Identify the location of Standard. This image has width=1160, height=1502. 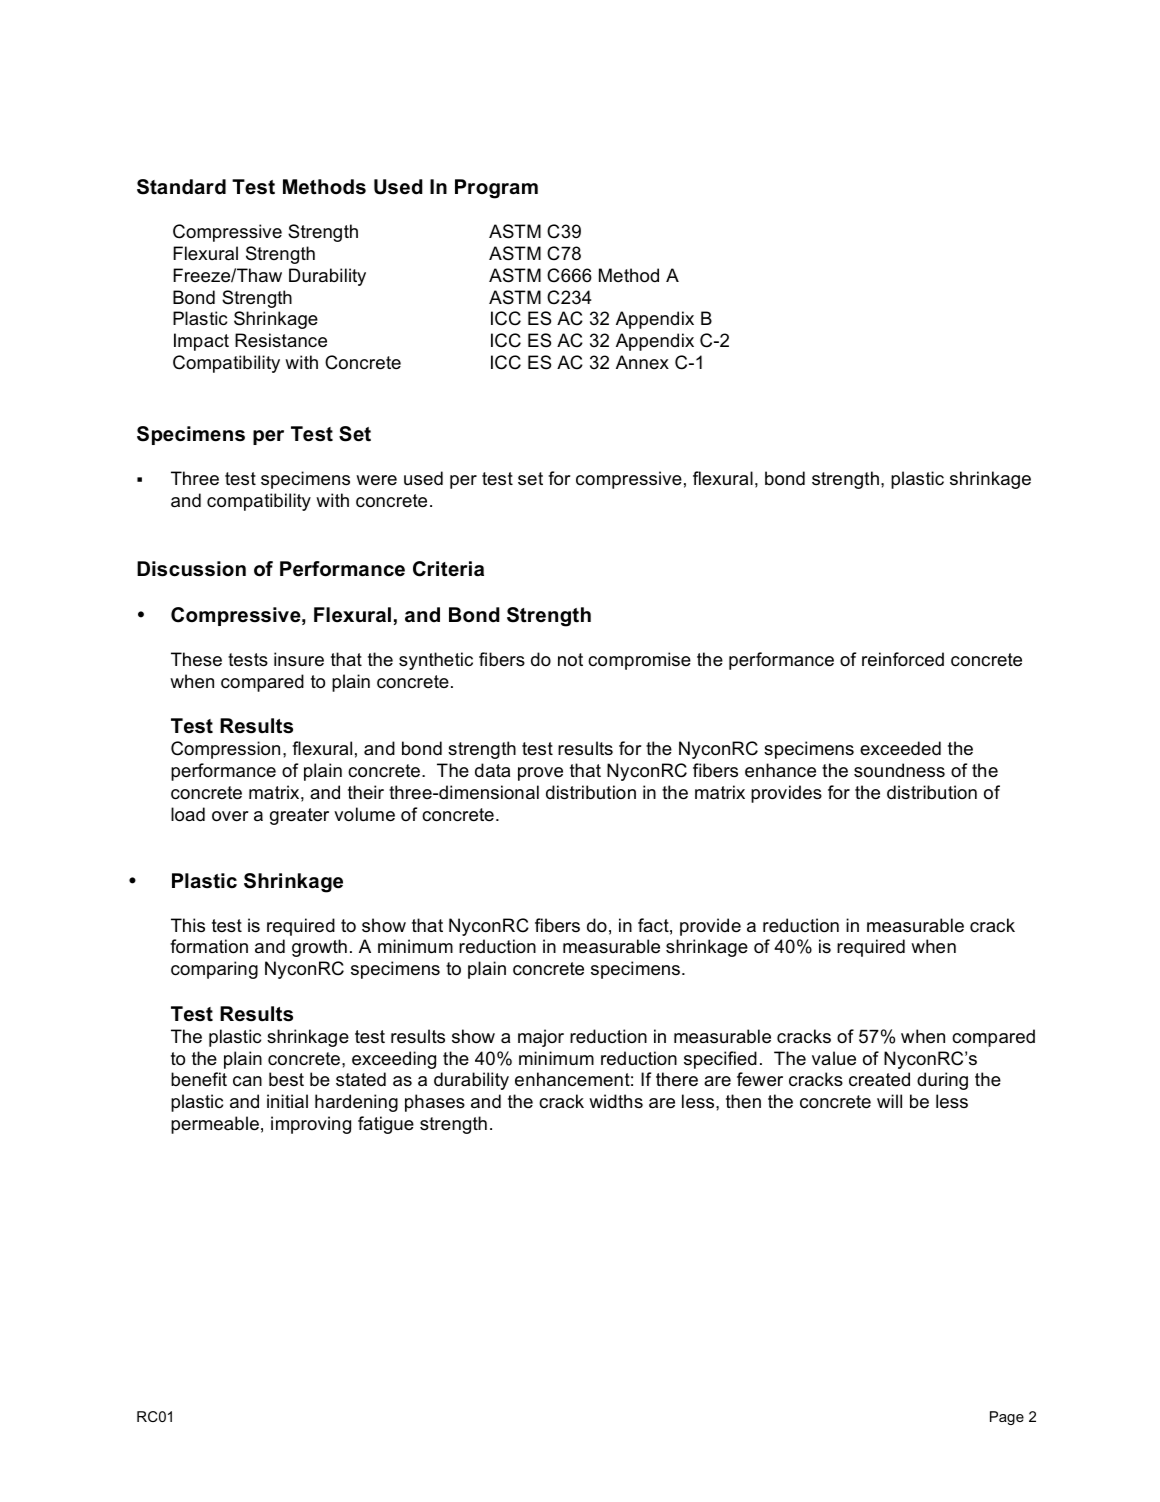
(181, 187).
